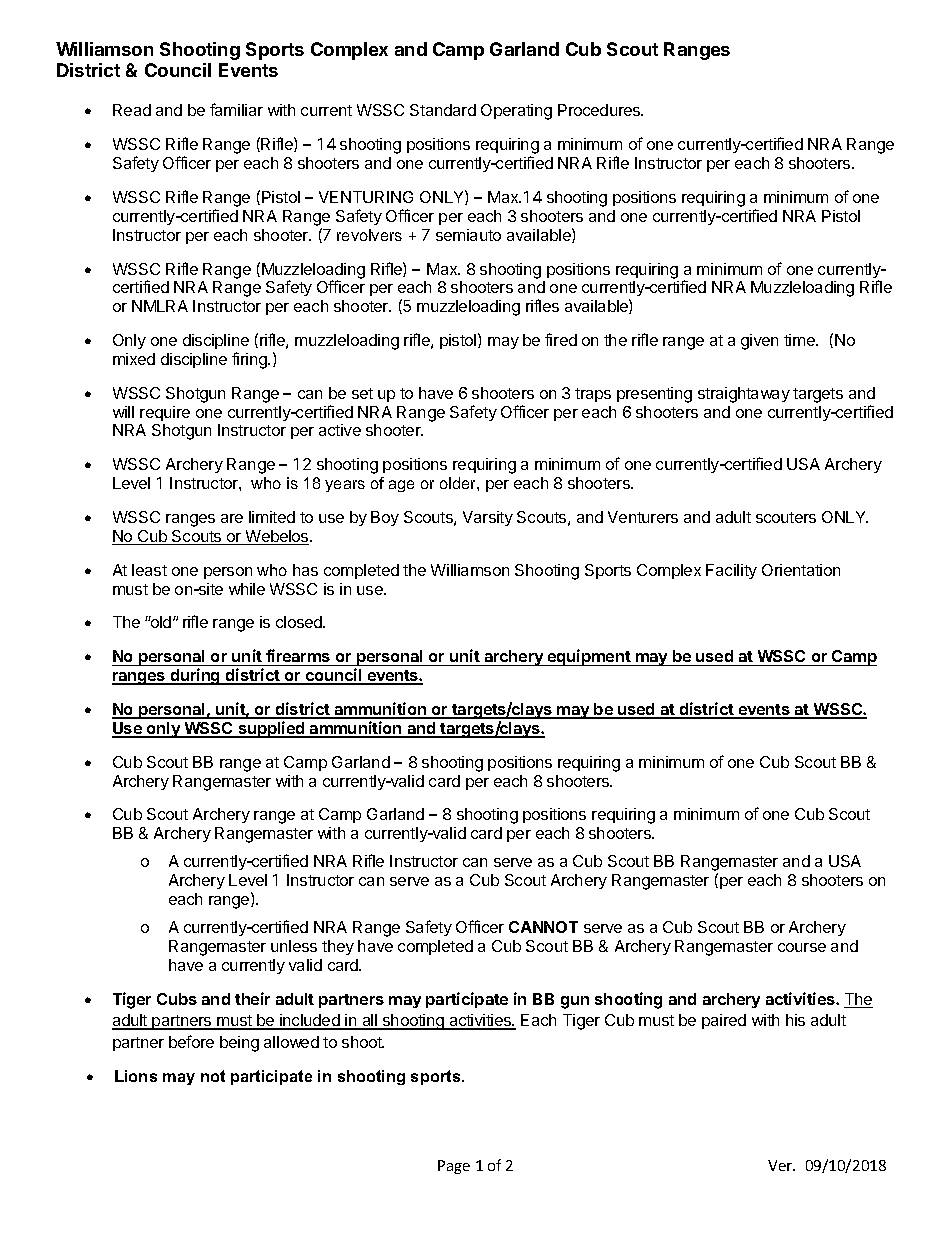 Image resolution: width=952 pixels, height=1233 pixels. Describe the element at coordinates (362, 393) in the screenshot. I see `set` at that location.
